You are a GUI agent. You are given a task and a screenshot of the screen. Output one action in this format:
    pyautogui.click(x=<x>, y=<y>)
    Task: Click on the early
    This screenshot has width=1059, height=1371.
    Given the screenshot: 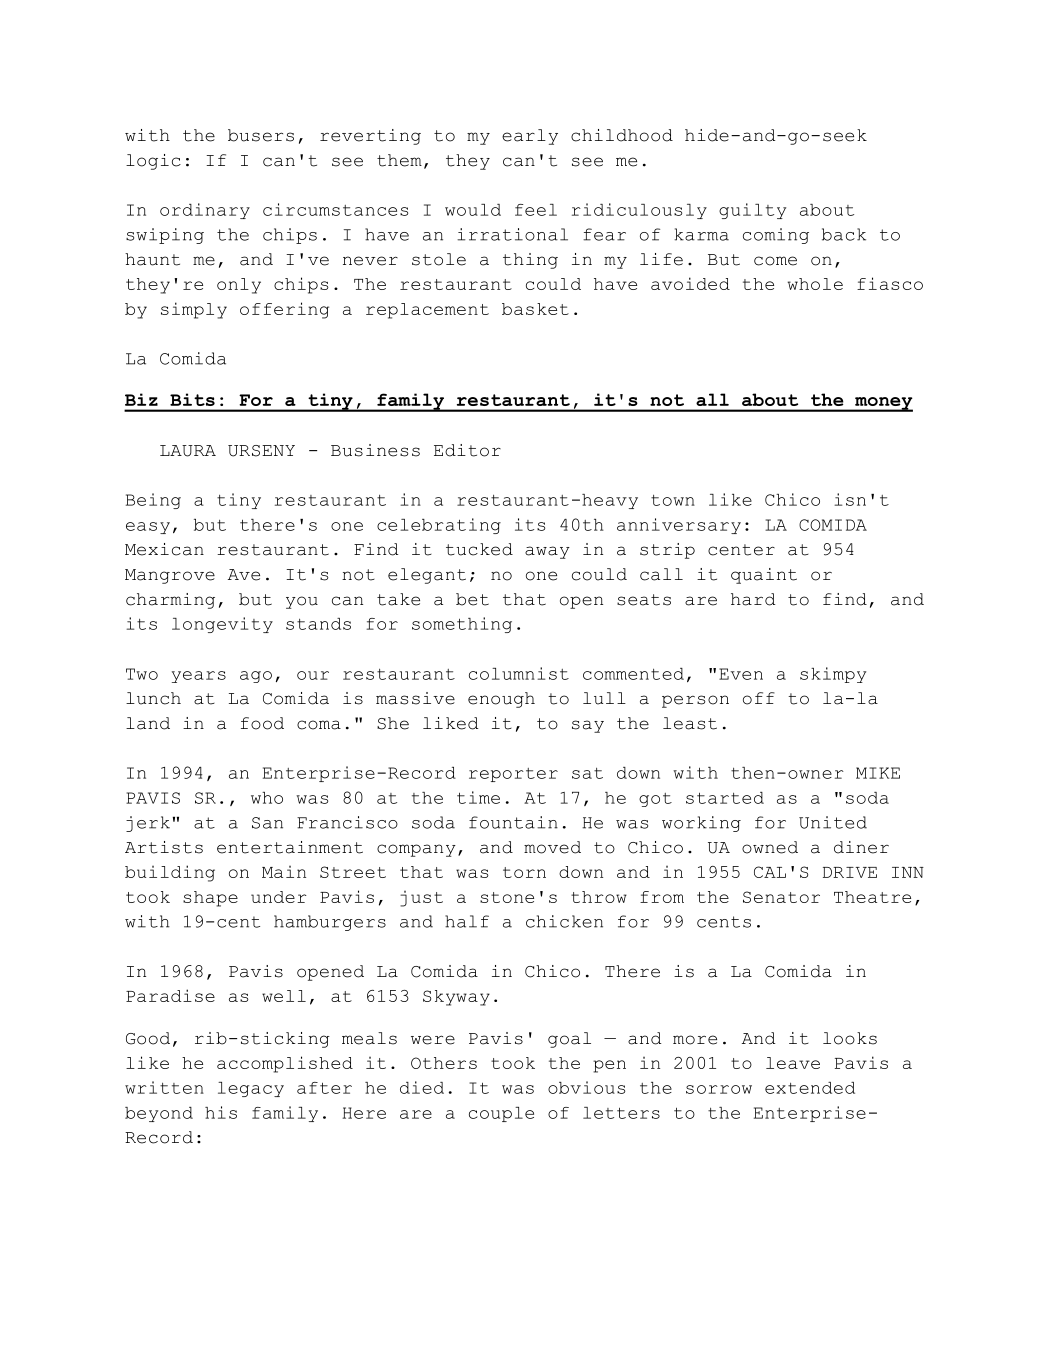 What is the action you would take?
    pyautogui.click(x=530, y=137)
